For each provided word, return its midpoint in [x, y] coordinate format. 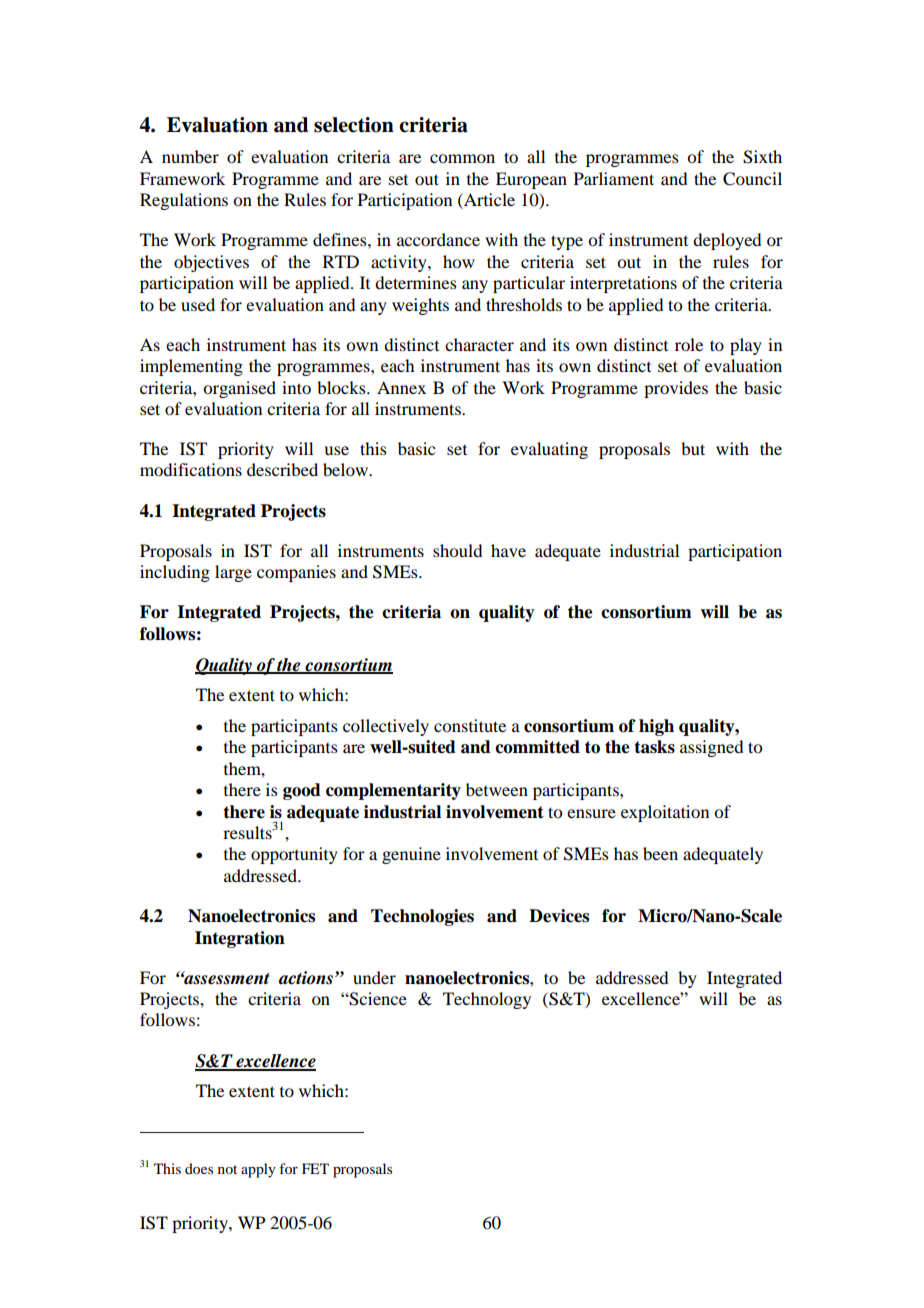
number [190, 156]
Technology [487, 1000]
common [462, 158]
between [497, 789]
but [693, 448]
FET [315, 1168]
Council [752, 179]
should [457, 550]
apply [258, 1170]
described [282, 469]
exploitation [665, 813]
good [302, 791]
